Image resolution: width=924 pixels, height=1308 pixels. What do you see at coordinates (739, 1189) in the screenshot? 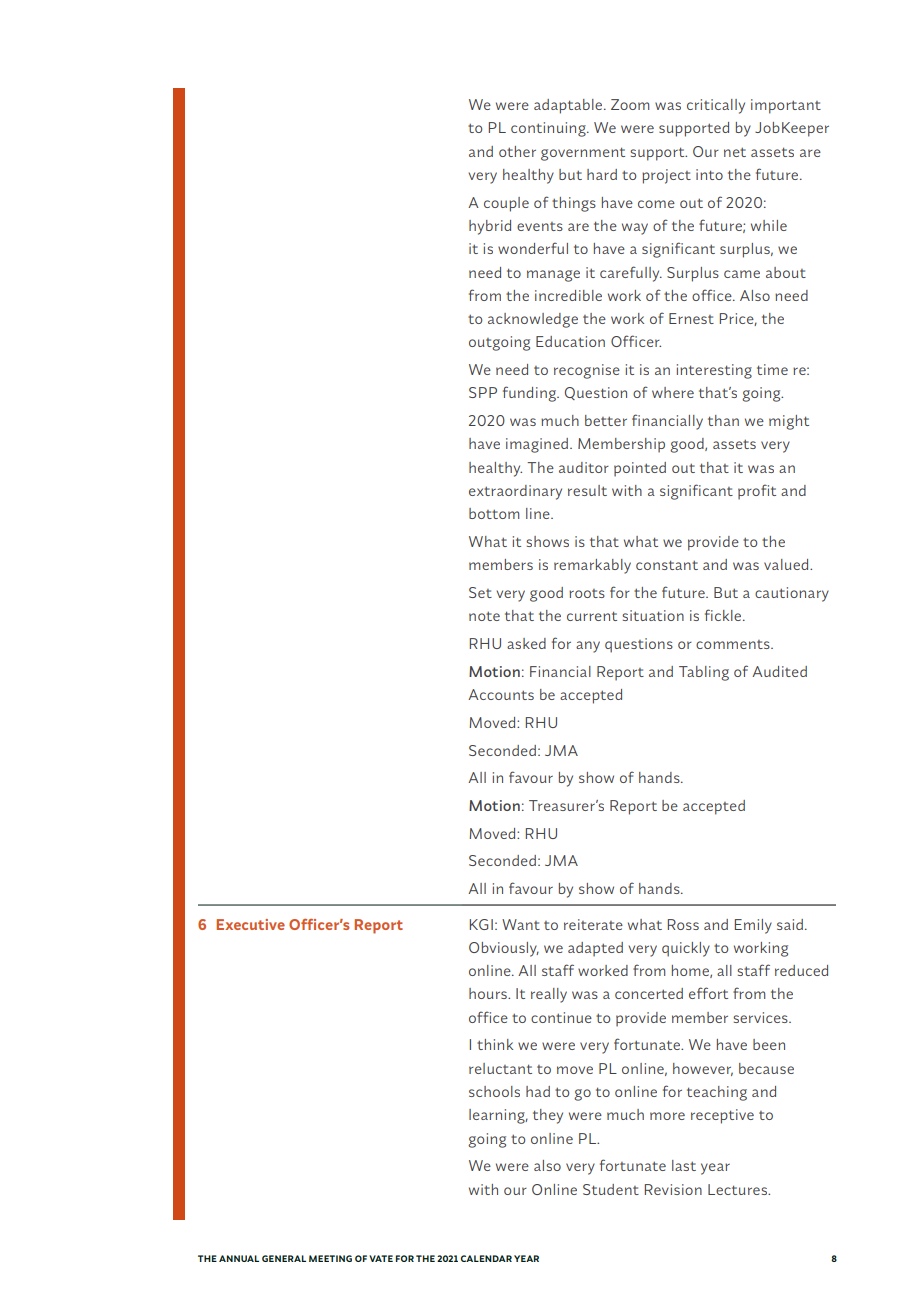
I see `Lectures` at bounding box center [739, 1189].
